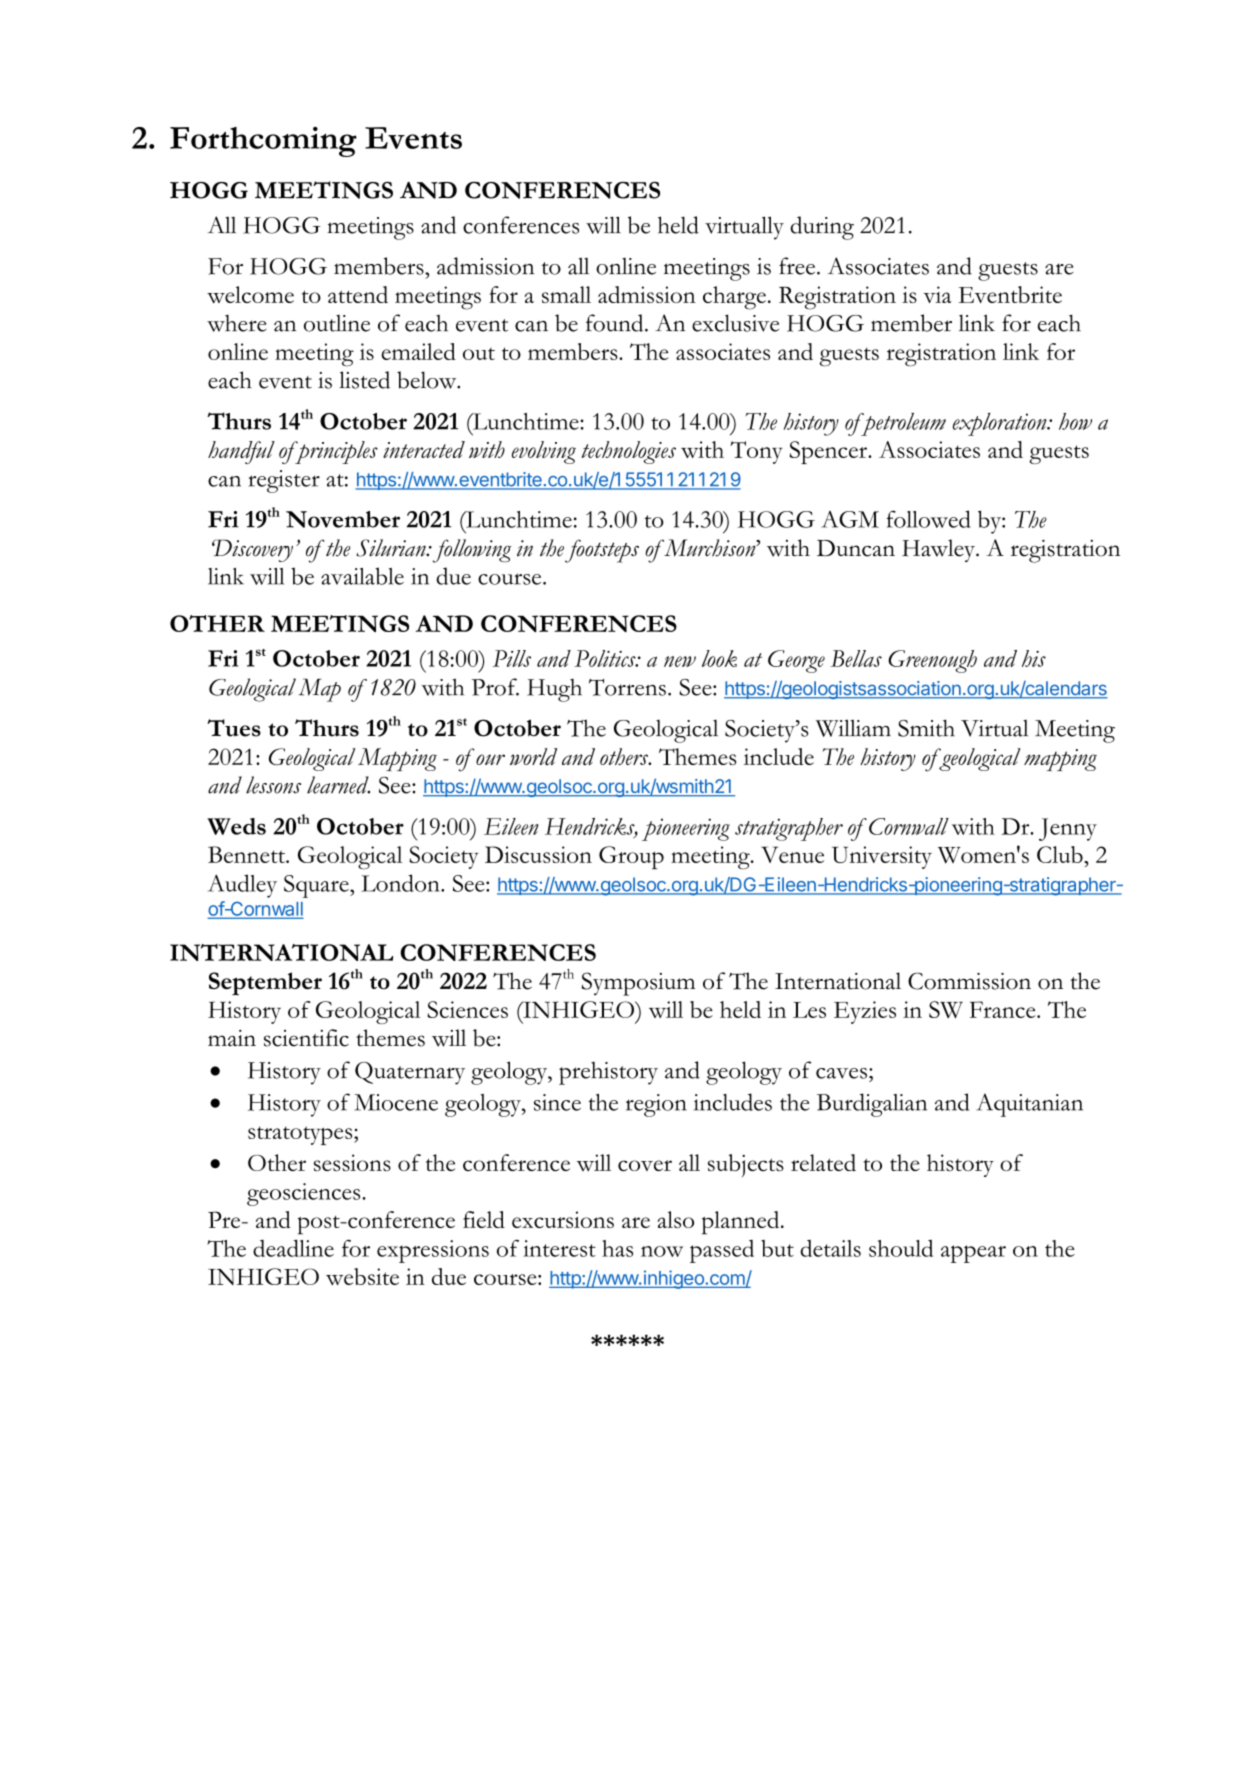 This image has width=1255, height=1776. Describe the element at coordinates (234, 728) in the image. I see `Tues` at that location.
